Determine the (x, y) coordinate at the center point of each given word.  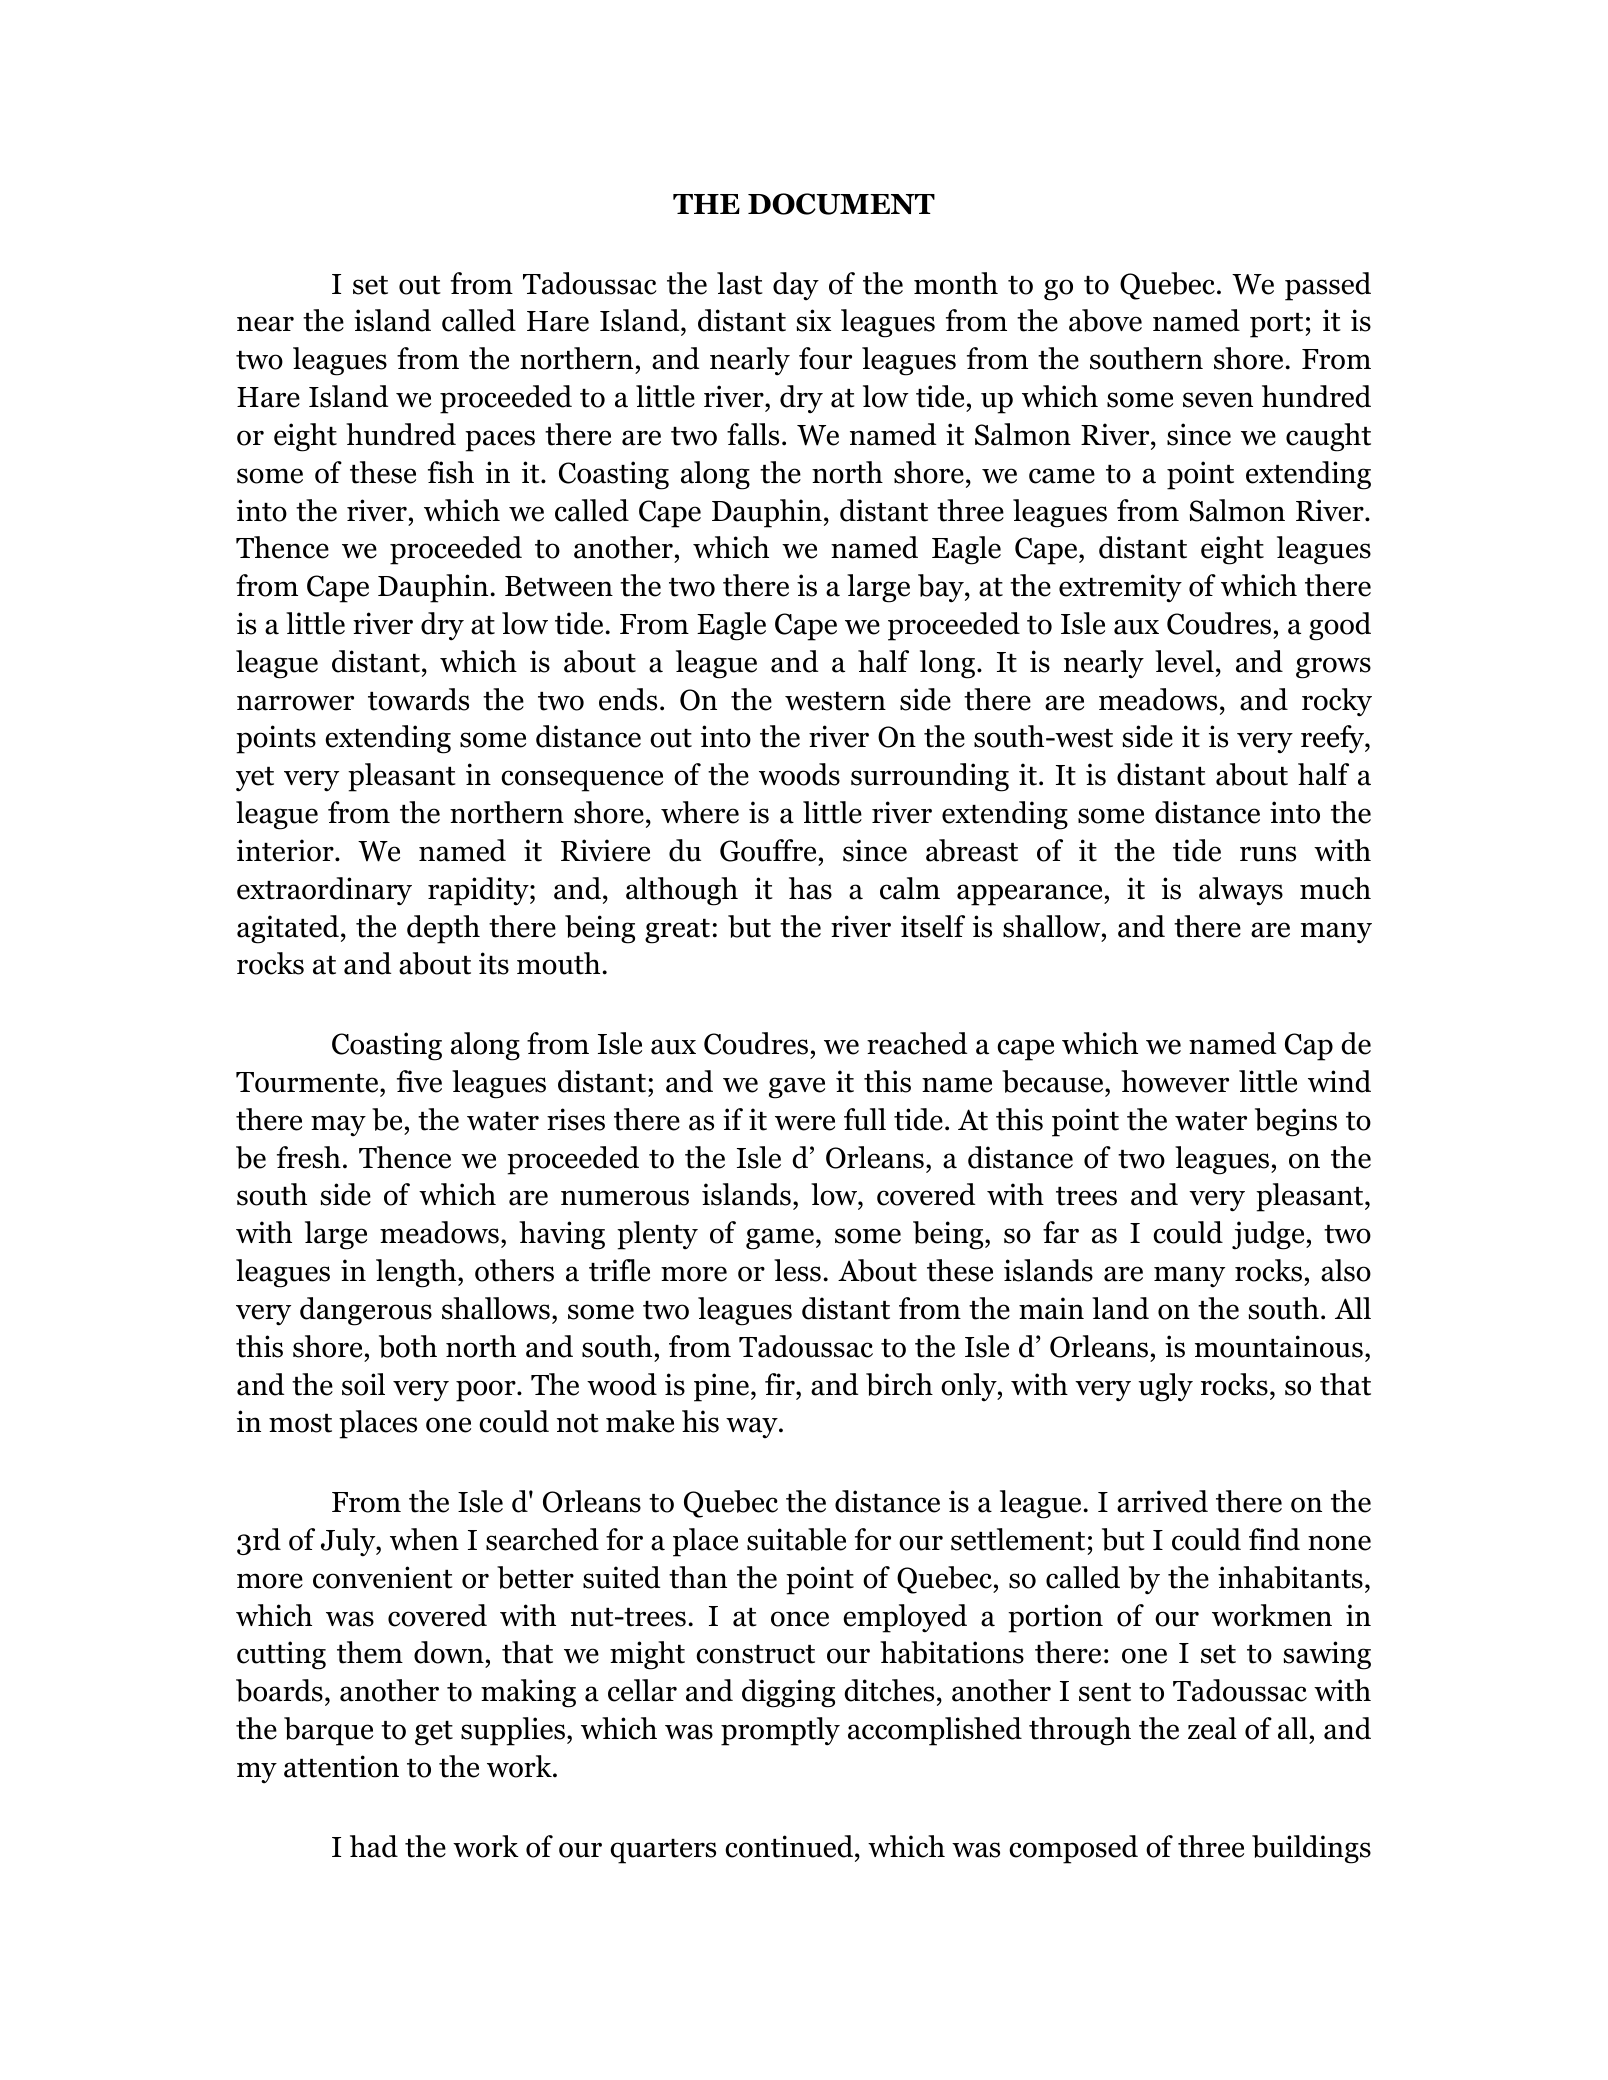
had (374, 1846)
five (419, 1081)
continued (790, 1846)
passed (1328, 286)
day (796, 286)
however (1175, 1081)
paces (500, 441)
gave (797, 1088)
